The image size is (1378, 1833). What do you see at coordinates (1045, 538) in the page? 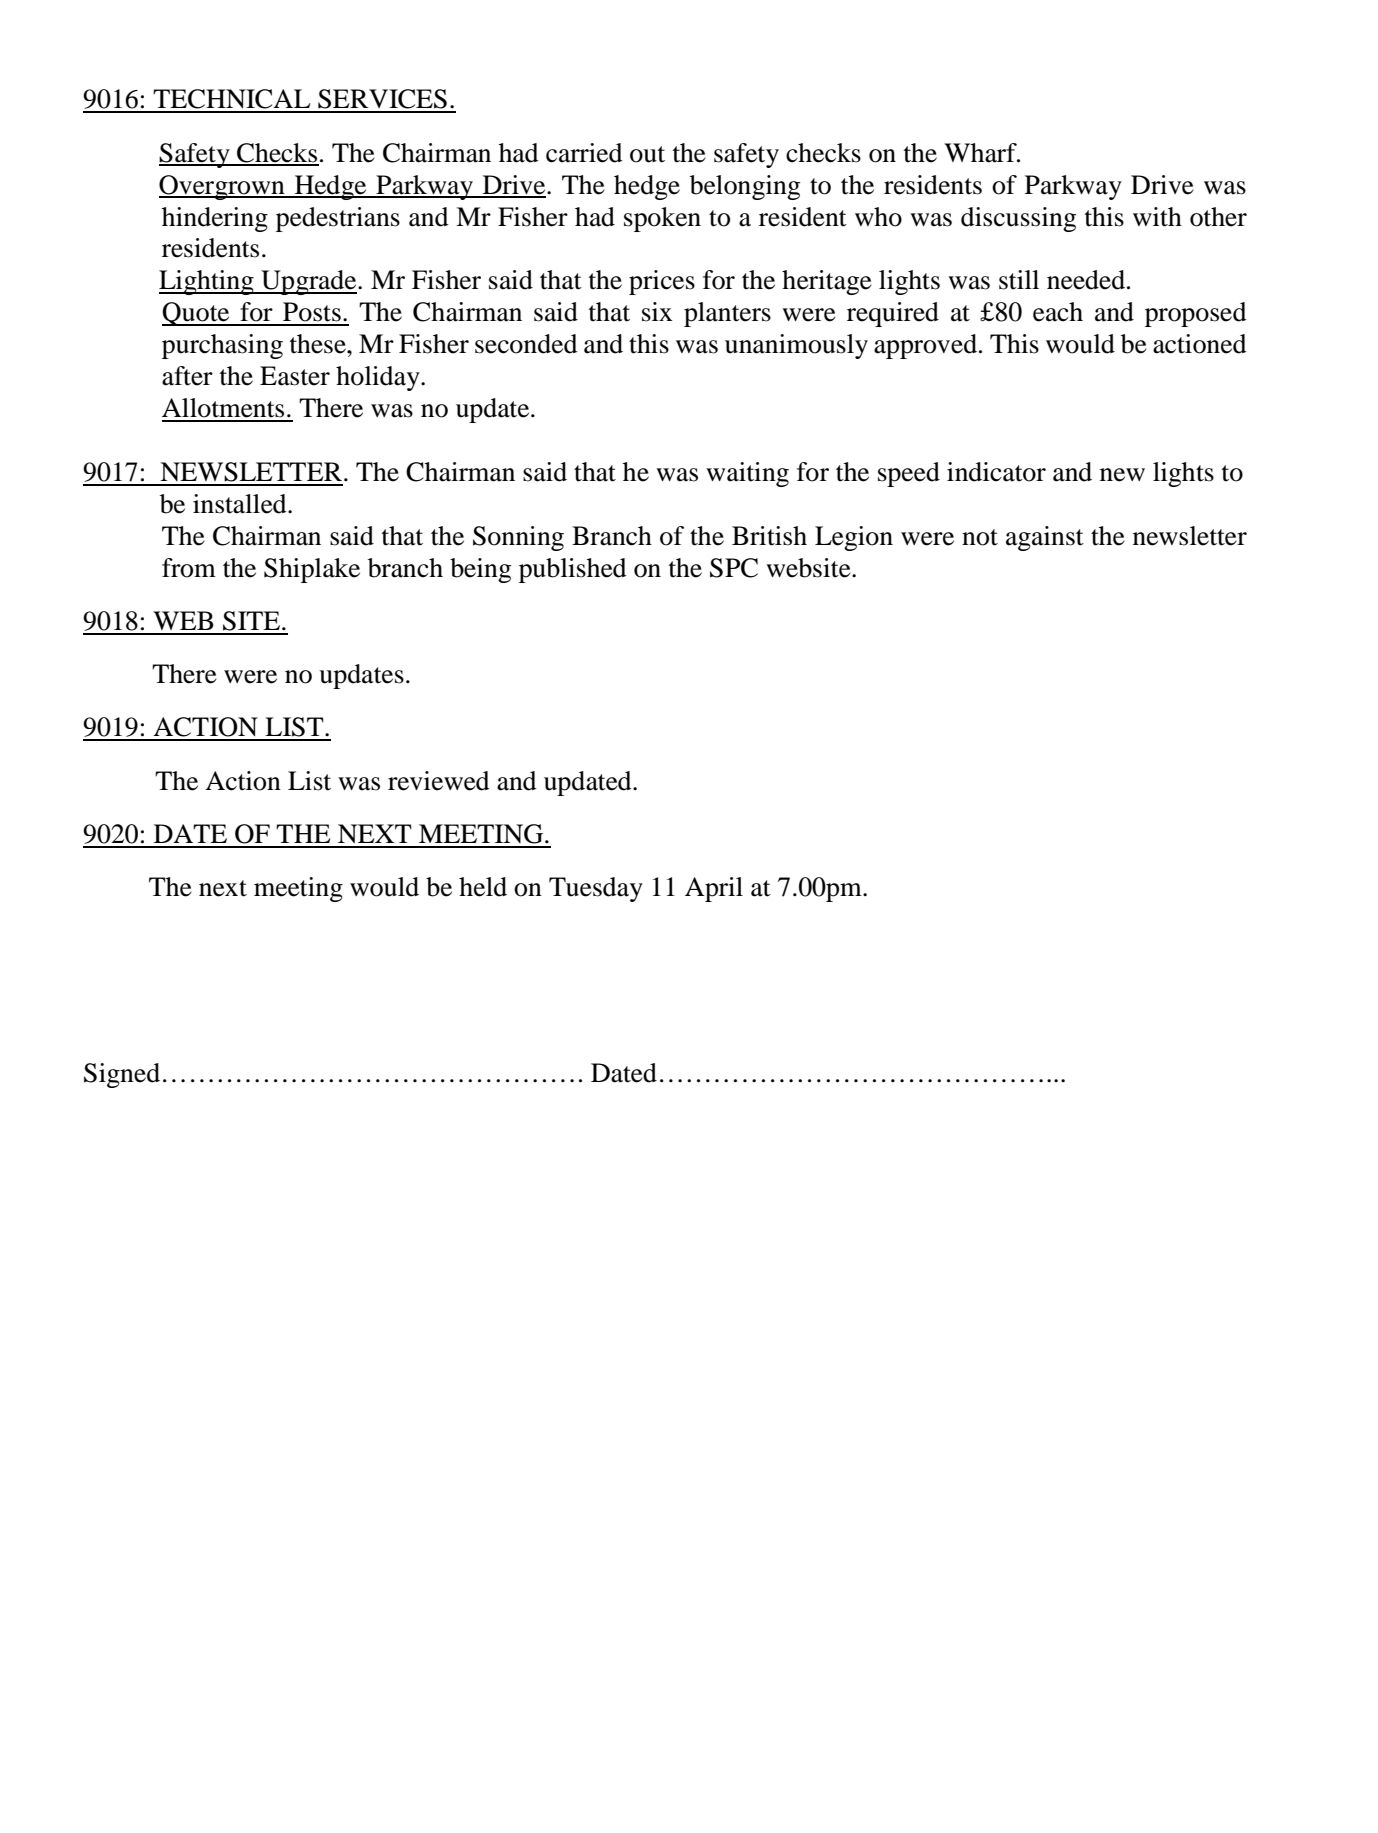
I see `against` at bounding box center [1045, 538].
